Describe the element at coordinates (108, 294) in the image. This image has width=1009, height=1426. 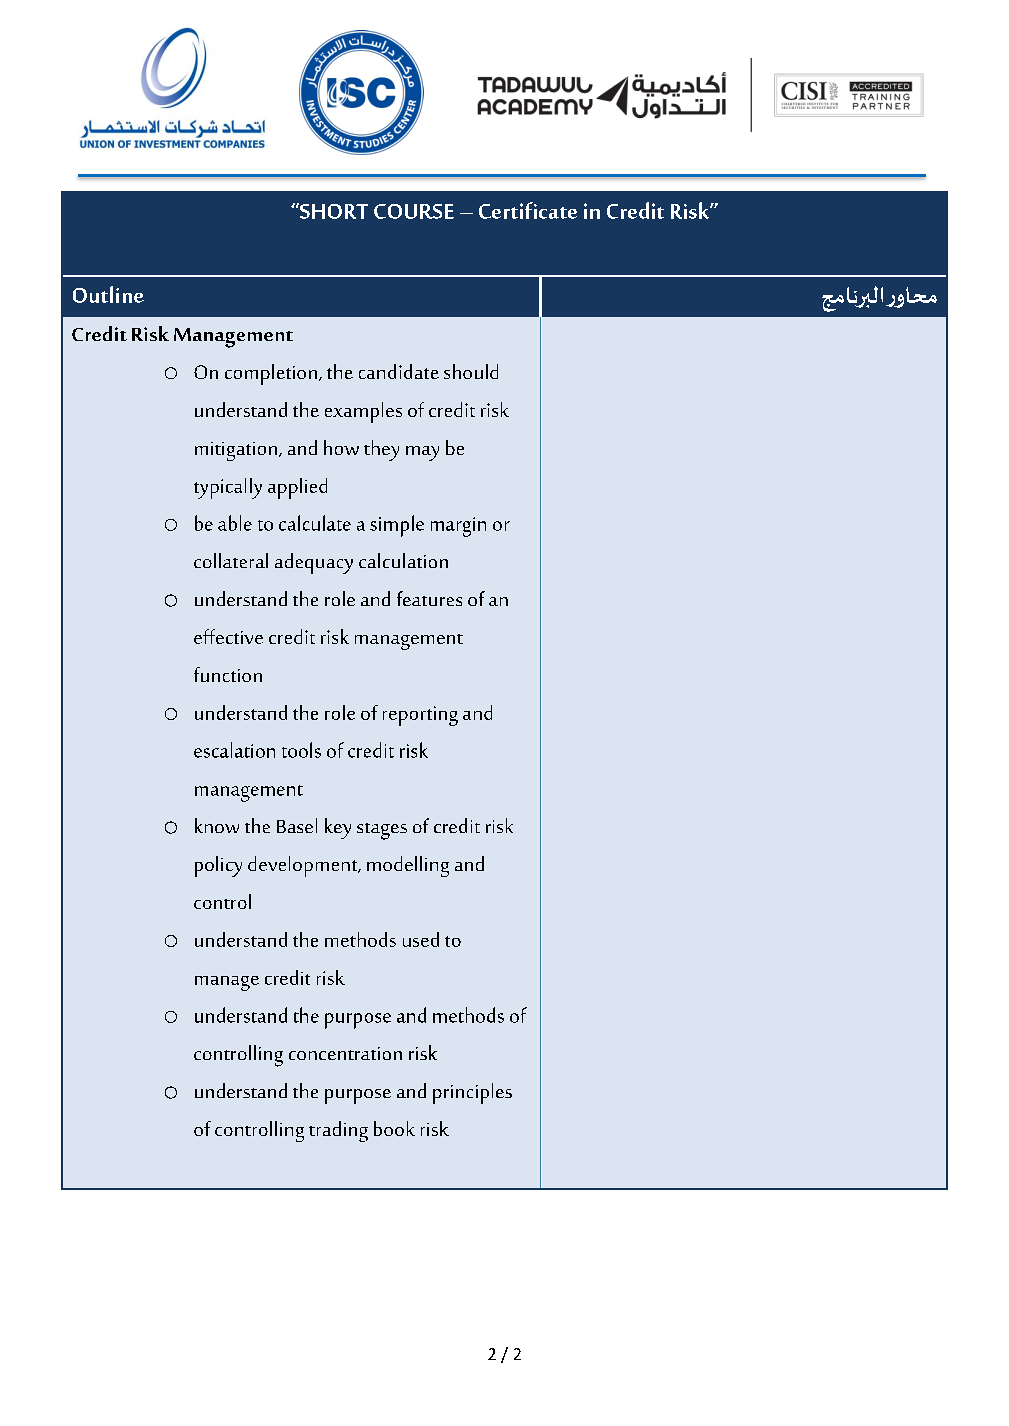
I see `Outline` at that location.
